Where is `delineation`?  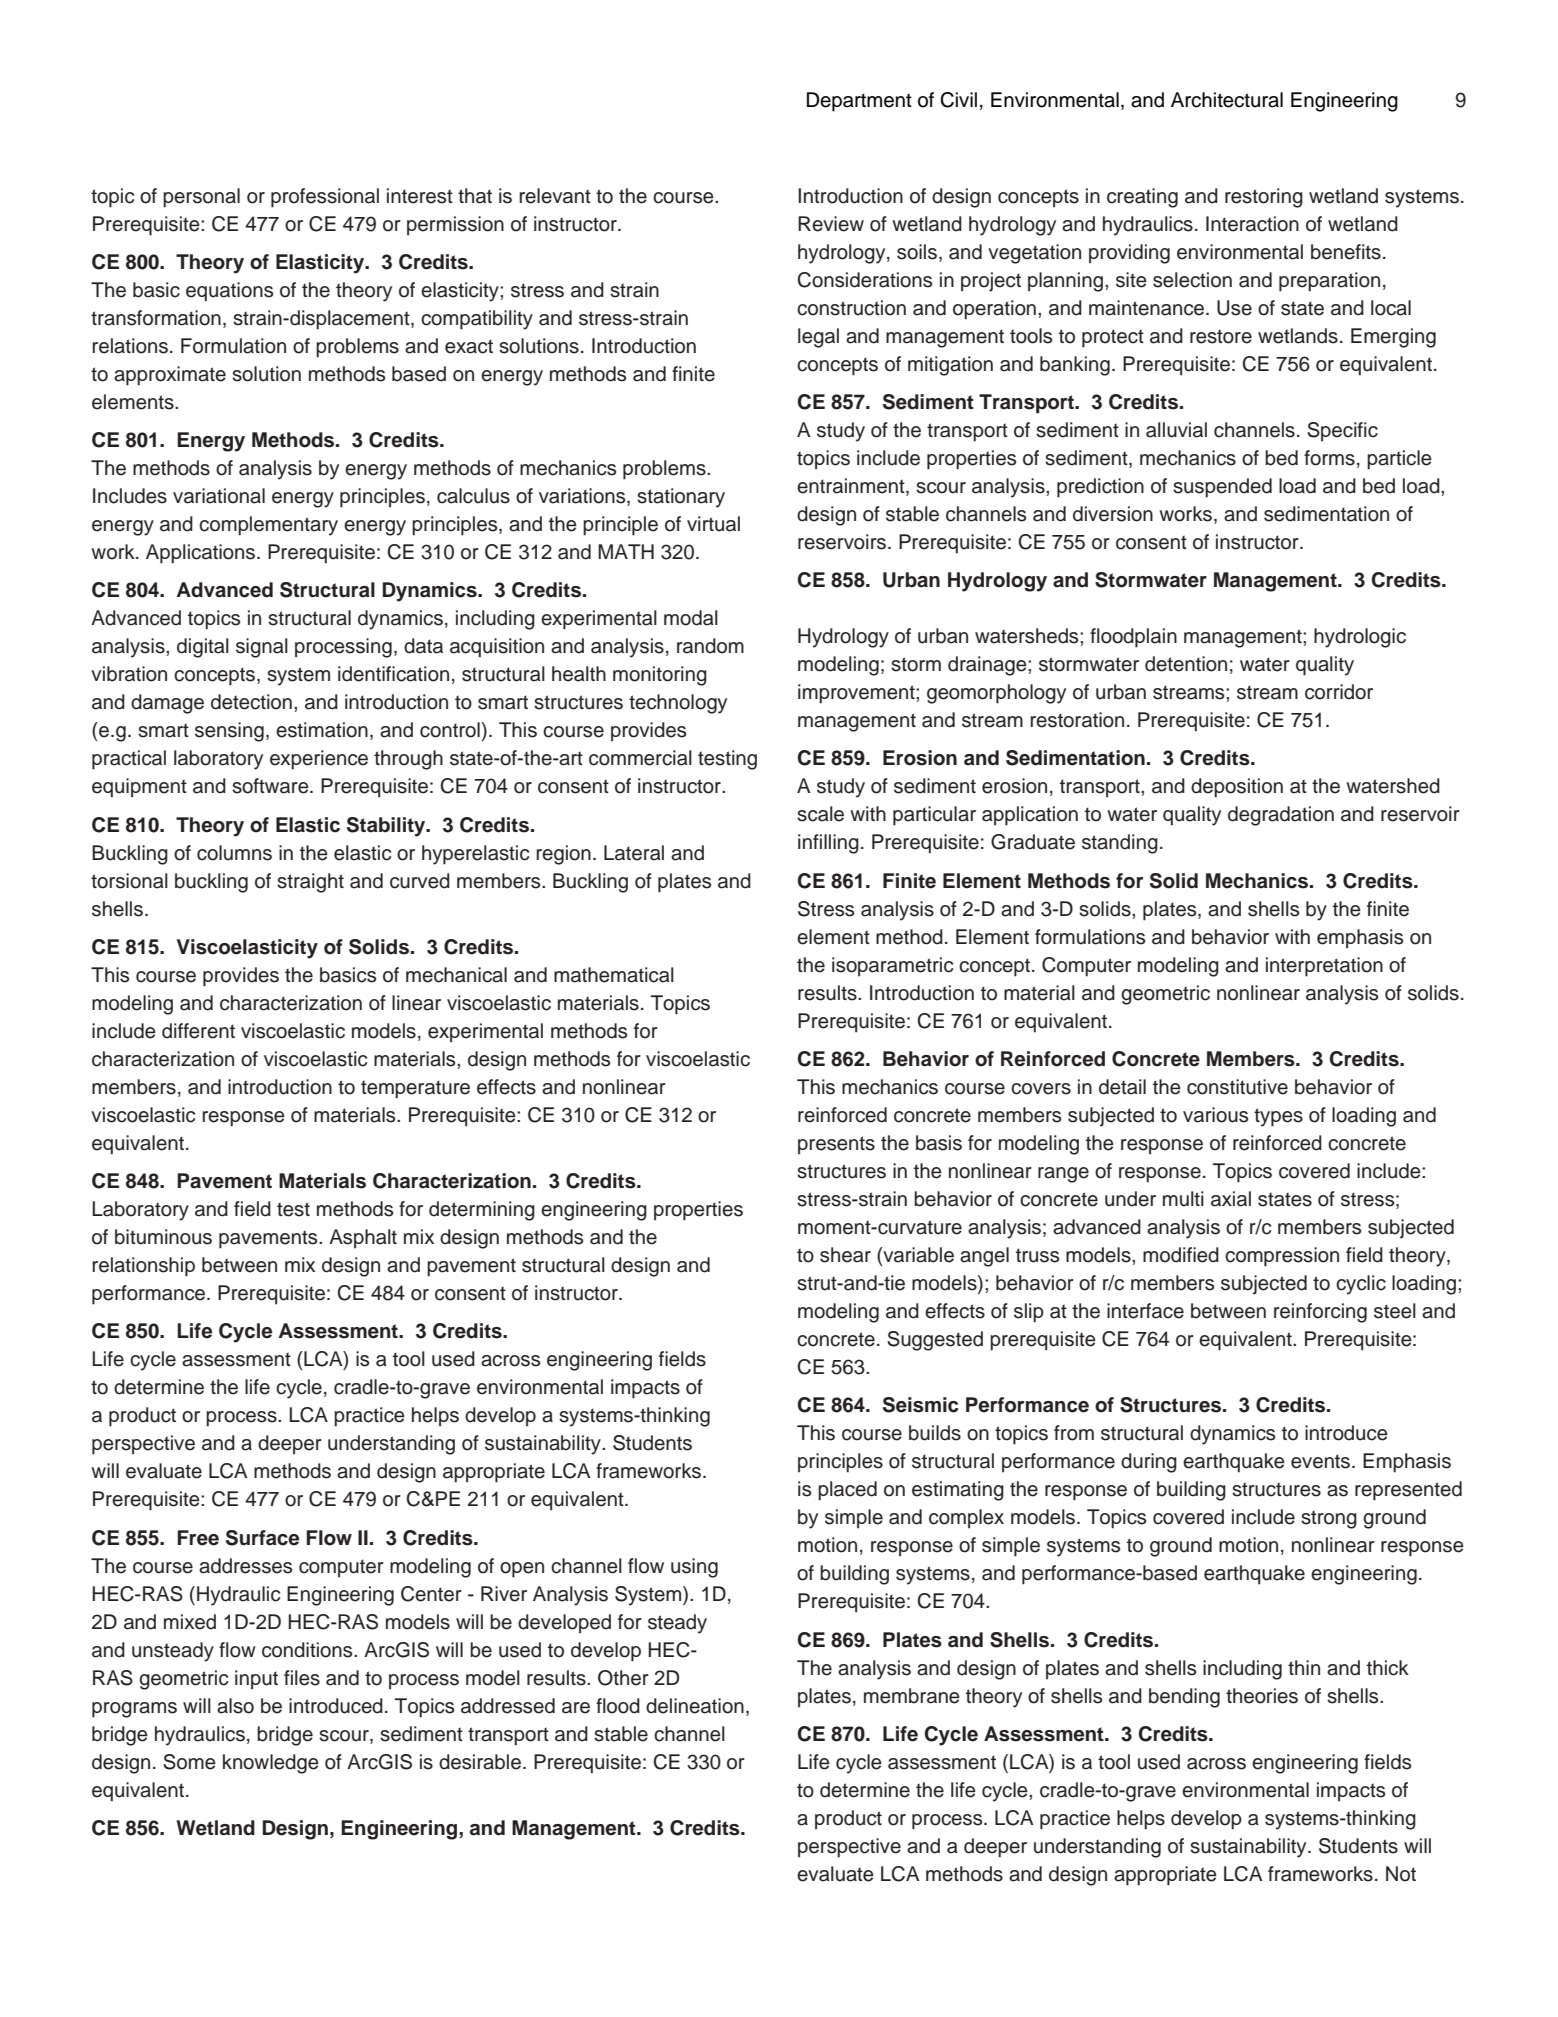 delineation is located at coordinates (695, 1706).
